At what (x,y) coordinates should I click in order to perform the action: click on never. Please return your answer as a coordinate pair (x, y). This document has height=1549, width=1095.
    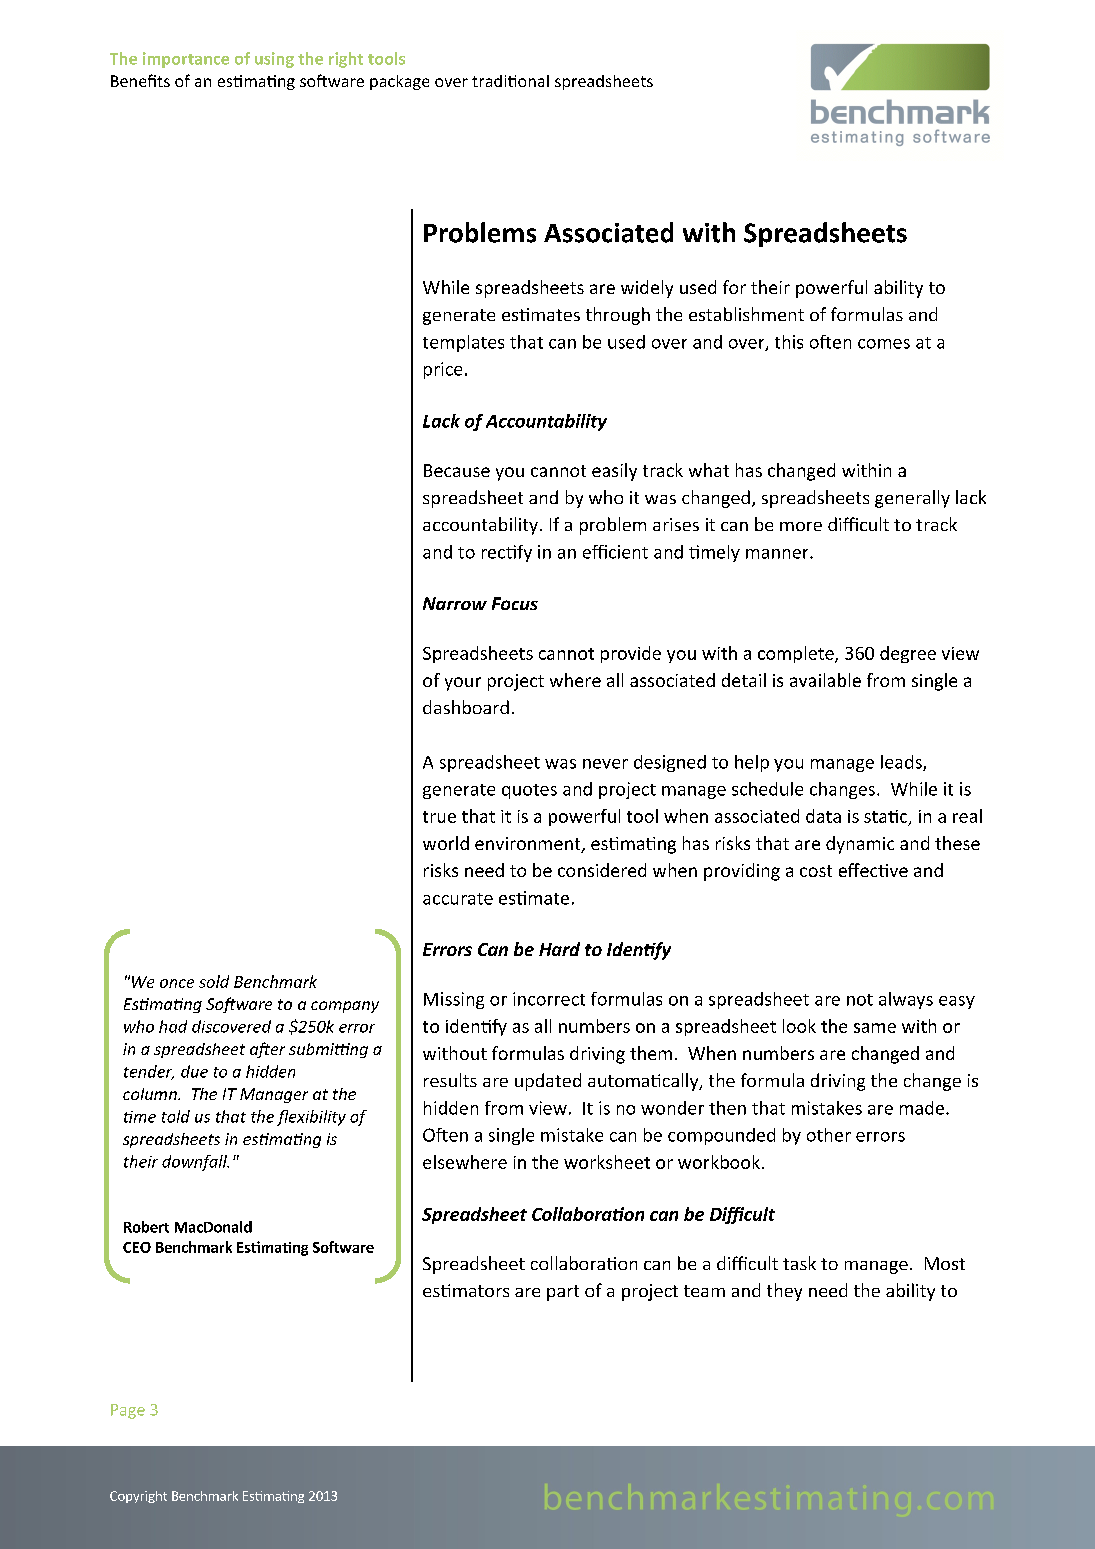
    Looking at the image, I should click on (605, 764).
